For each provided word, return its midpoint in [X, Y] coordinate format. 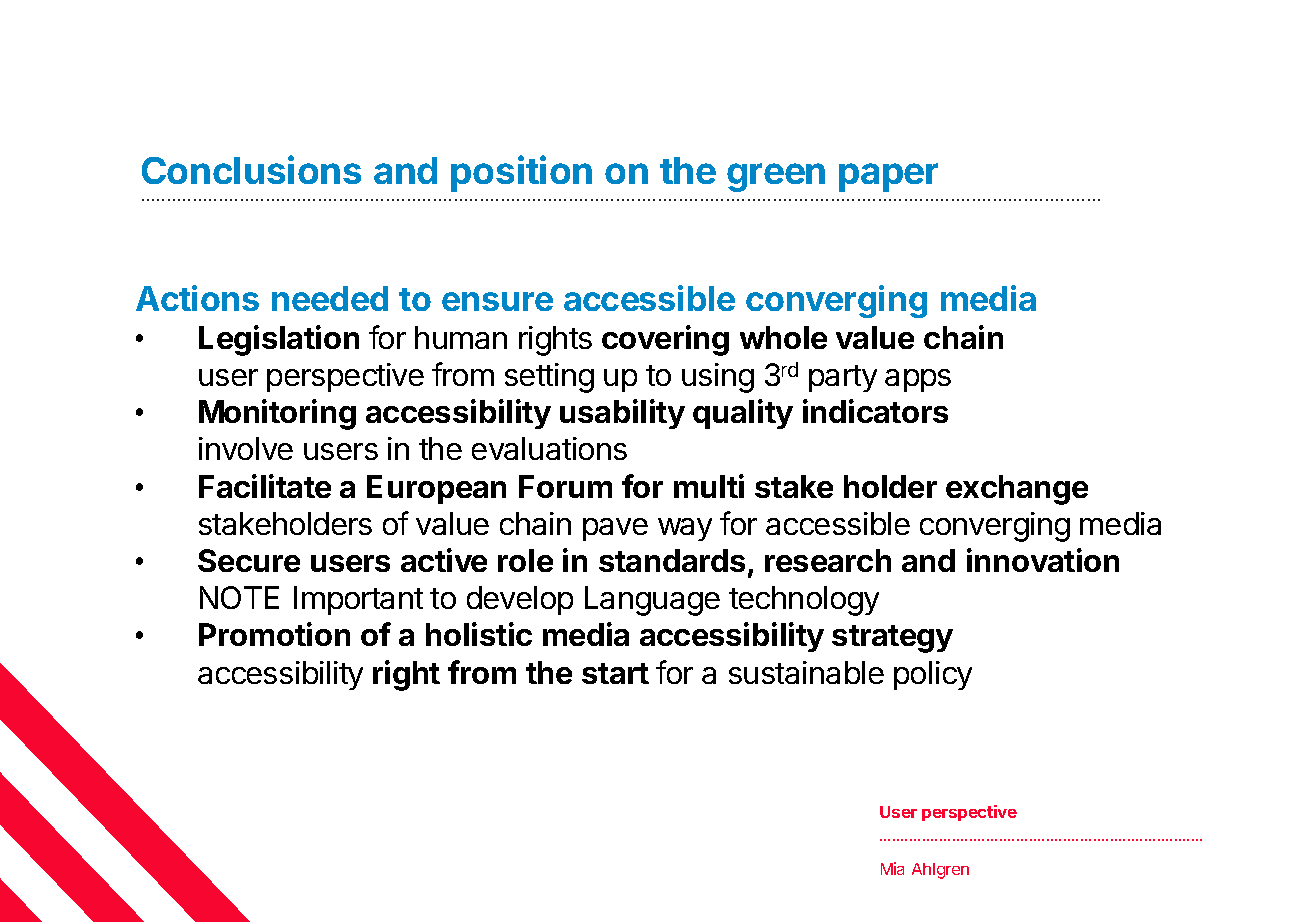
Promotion [274, 634]
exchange [1017, 490]
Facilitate [265, 486]
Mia [892, 868]
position [521, 173]
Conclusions [251, 169]
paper [888, 177]
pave [615, 529]
